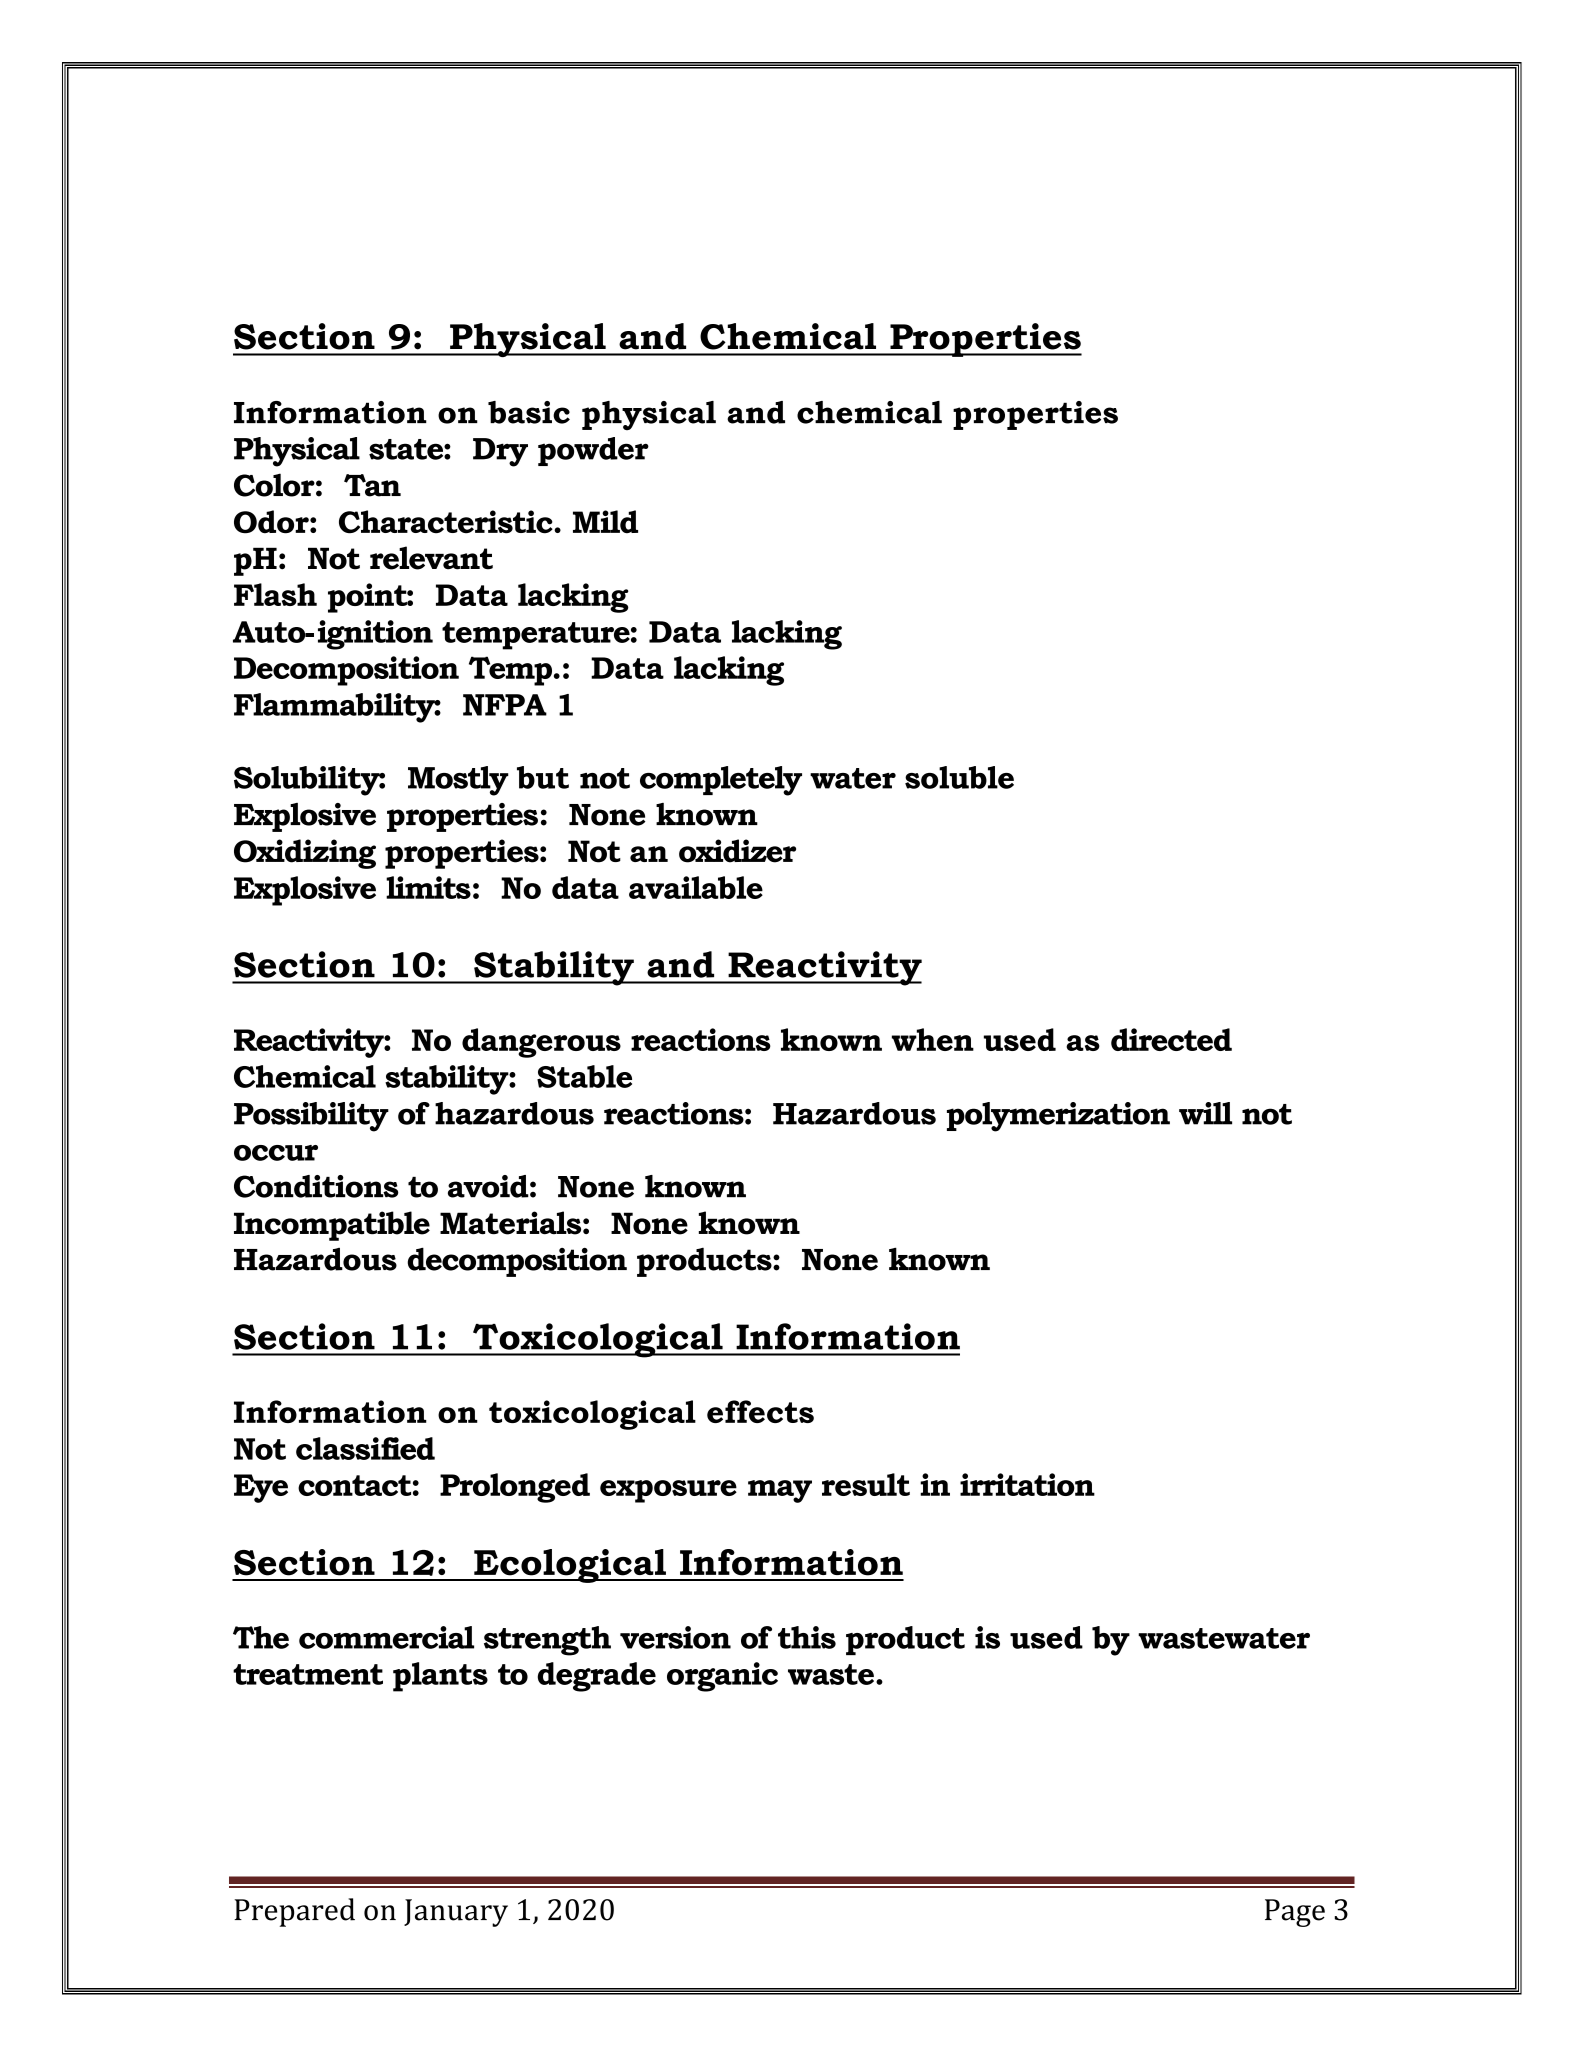 The image size is (1581, 2054). I want to click on Incompatible, so click(332, 1226).
